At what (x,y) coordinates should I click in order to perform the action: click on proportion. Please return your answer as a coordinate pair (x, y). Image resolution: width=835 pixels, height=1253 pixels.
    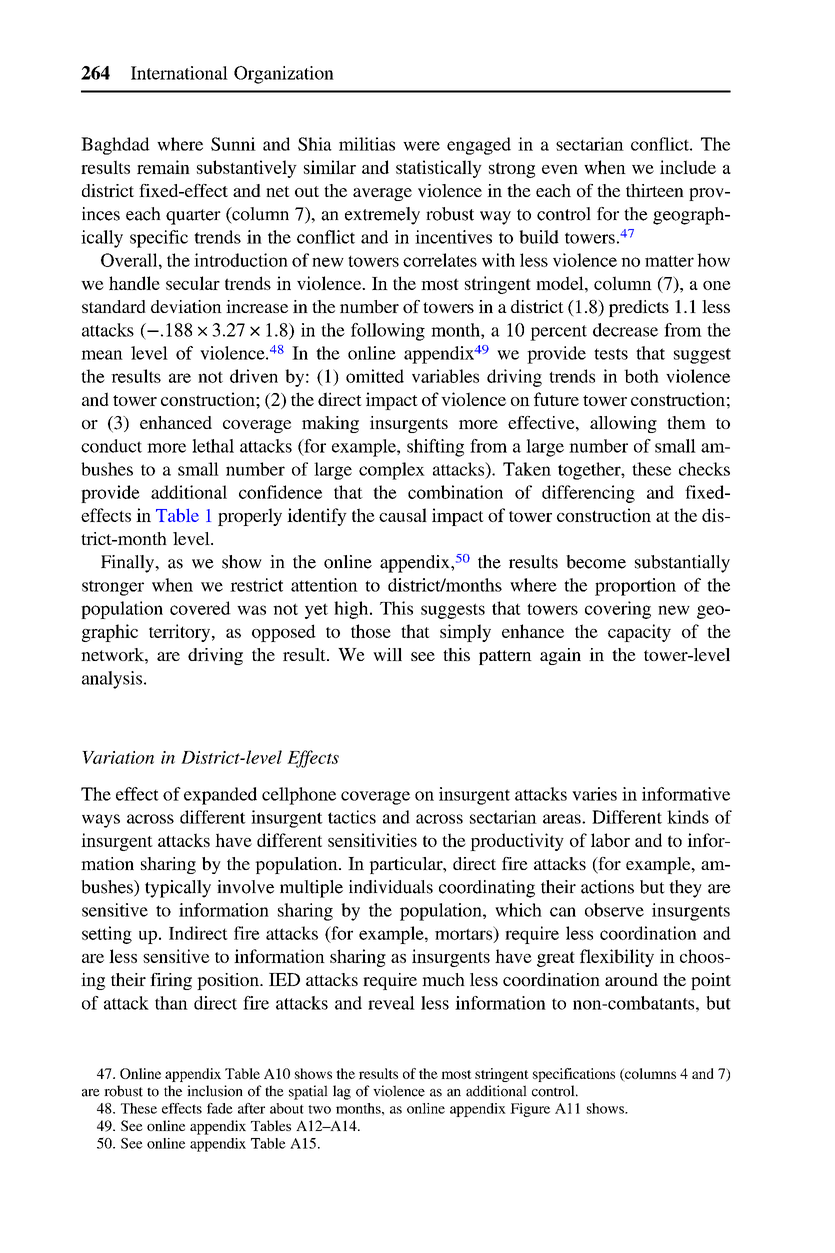
    Looking at the image, I should click on (635, 587).
